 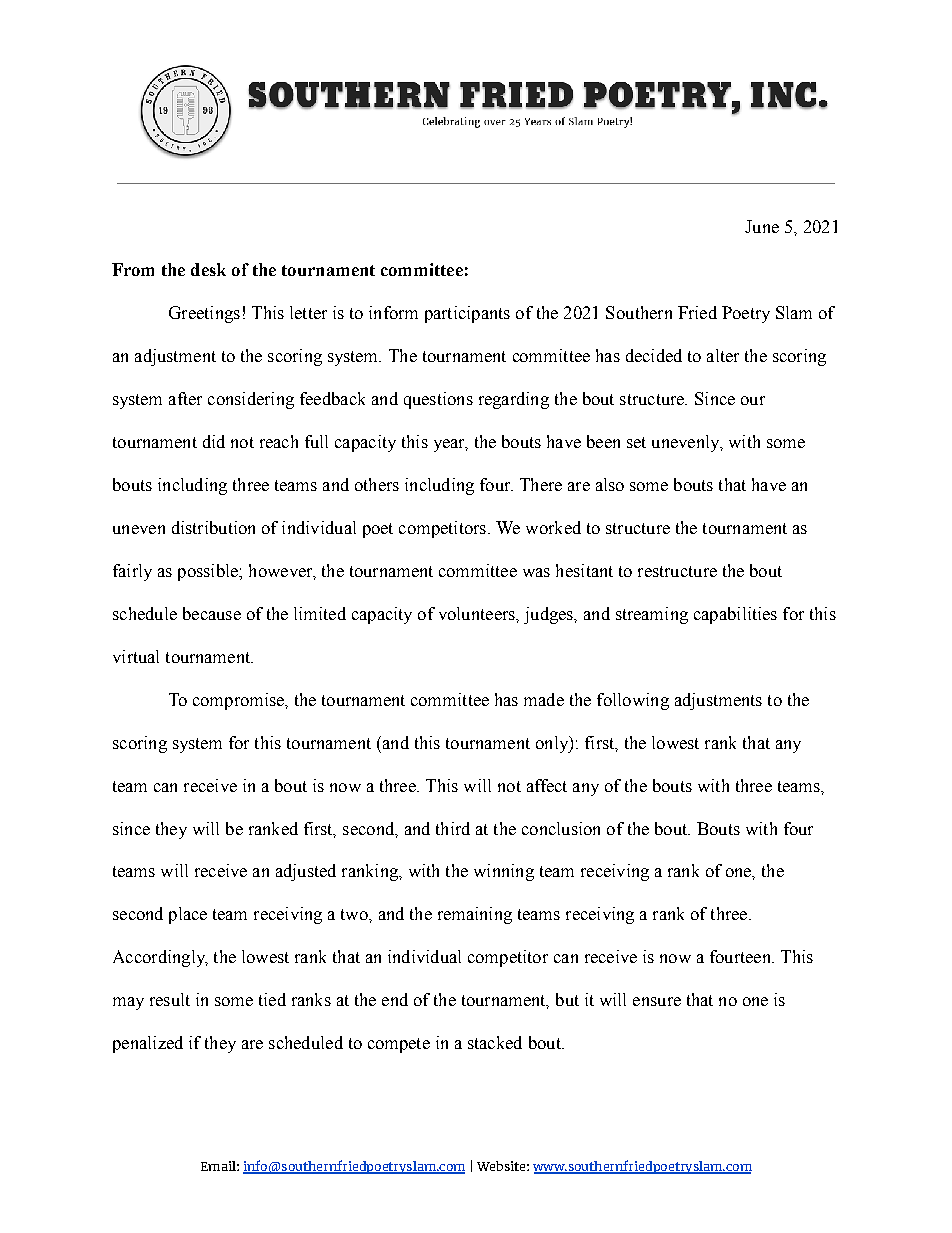 What do you see at coordinates (636, 442) in the image?
I see `set` at bounding box center [636, 442].
